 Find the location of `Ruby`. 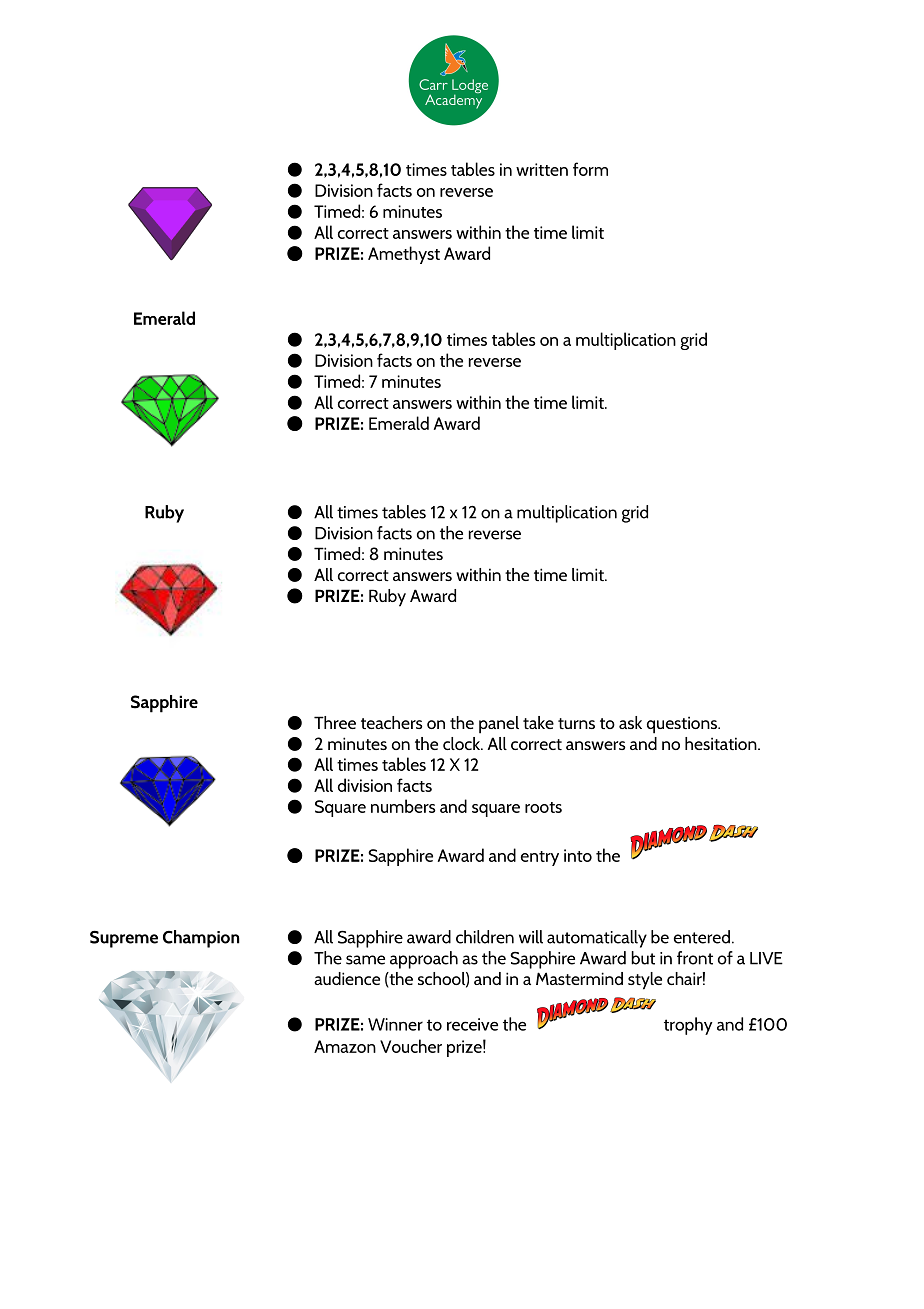

Ruby is located at coordinates (164, 514).
